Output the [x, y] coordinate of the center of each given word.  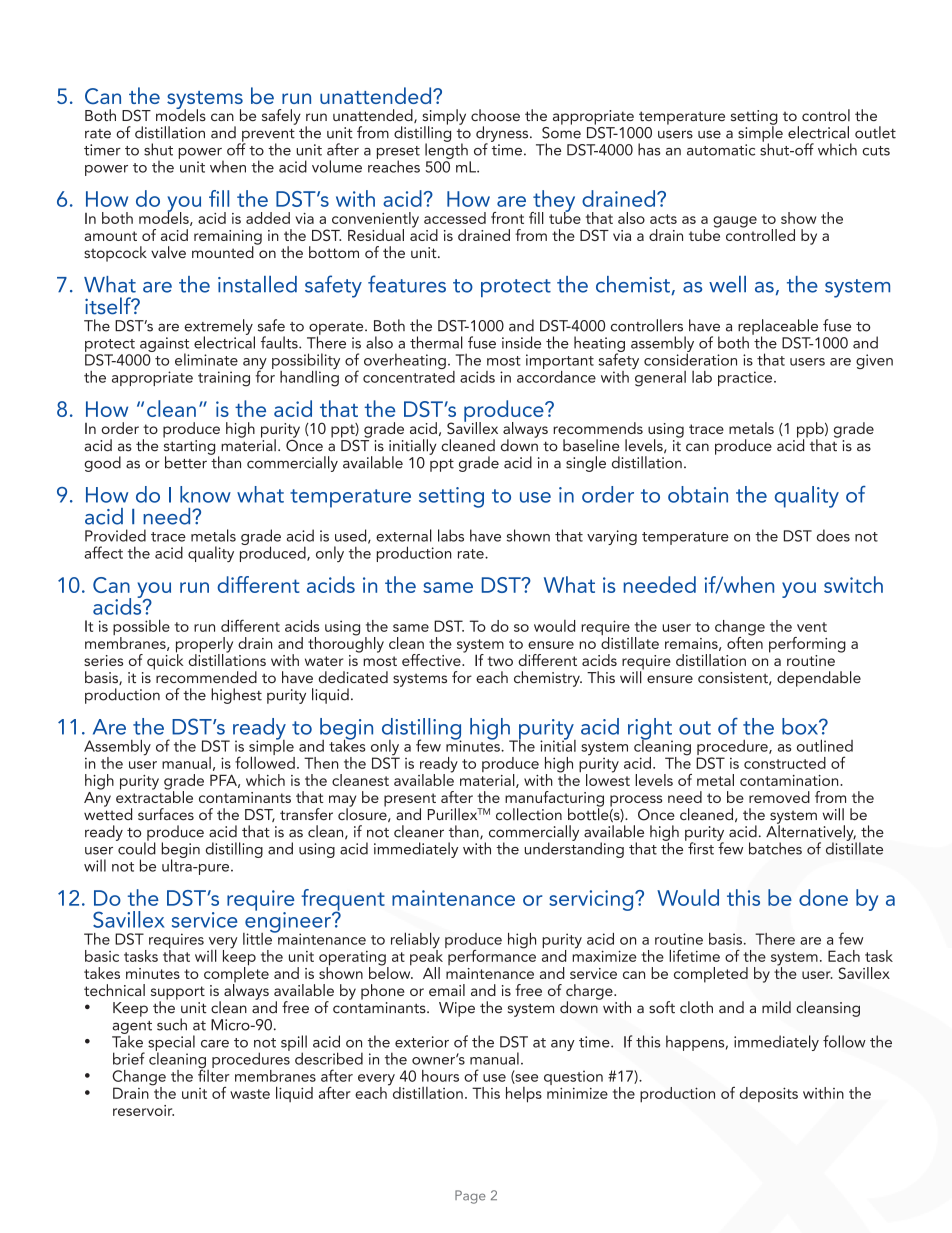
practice [746, 378]
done [823, 897]
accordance [556, 375]
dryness [503, 135]
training [224, 379]
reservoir [143, 1110]
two [500, 661]
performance [491, 956]
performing [807, 645]
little [258, 937]
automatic [721, 150]
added [268, 218]
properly [204, 646]
